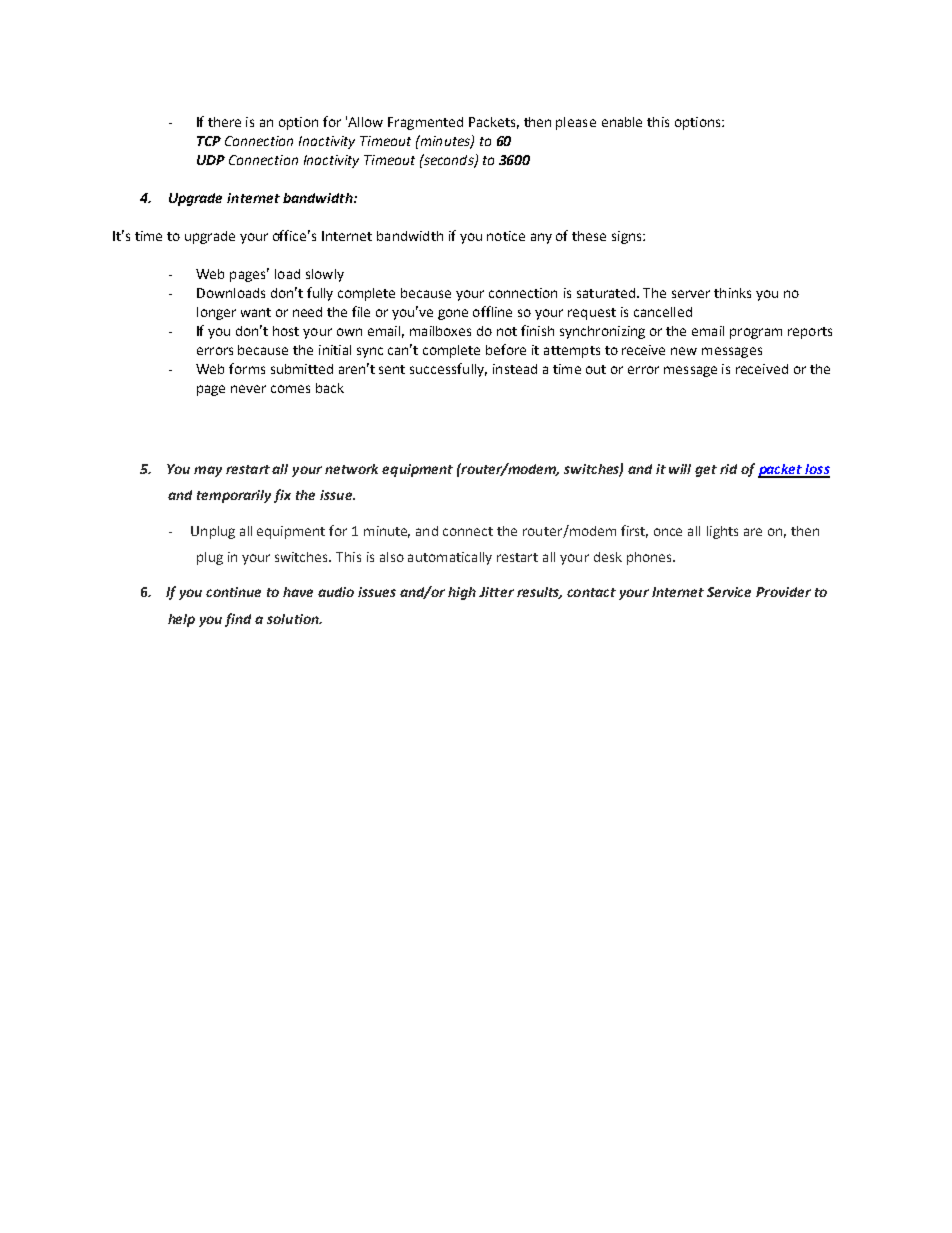 This screenshot has width=952, height=1233. Describe the element at coordinates (732, 293) in the screenshot. I see `thinks` at that location.
